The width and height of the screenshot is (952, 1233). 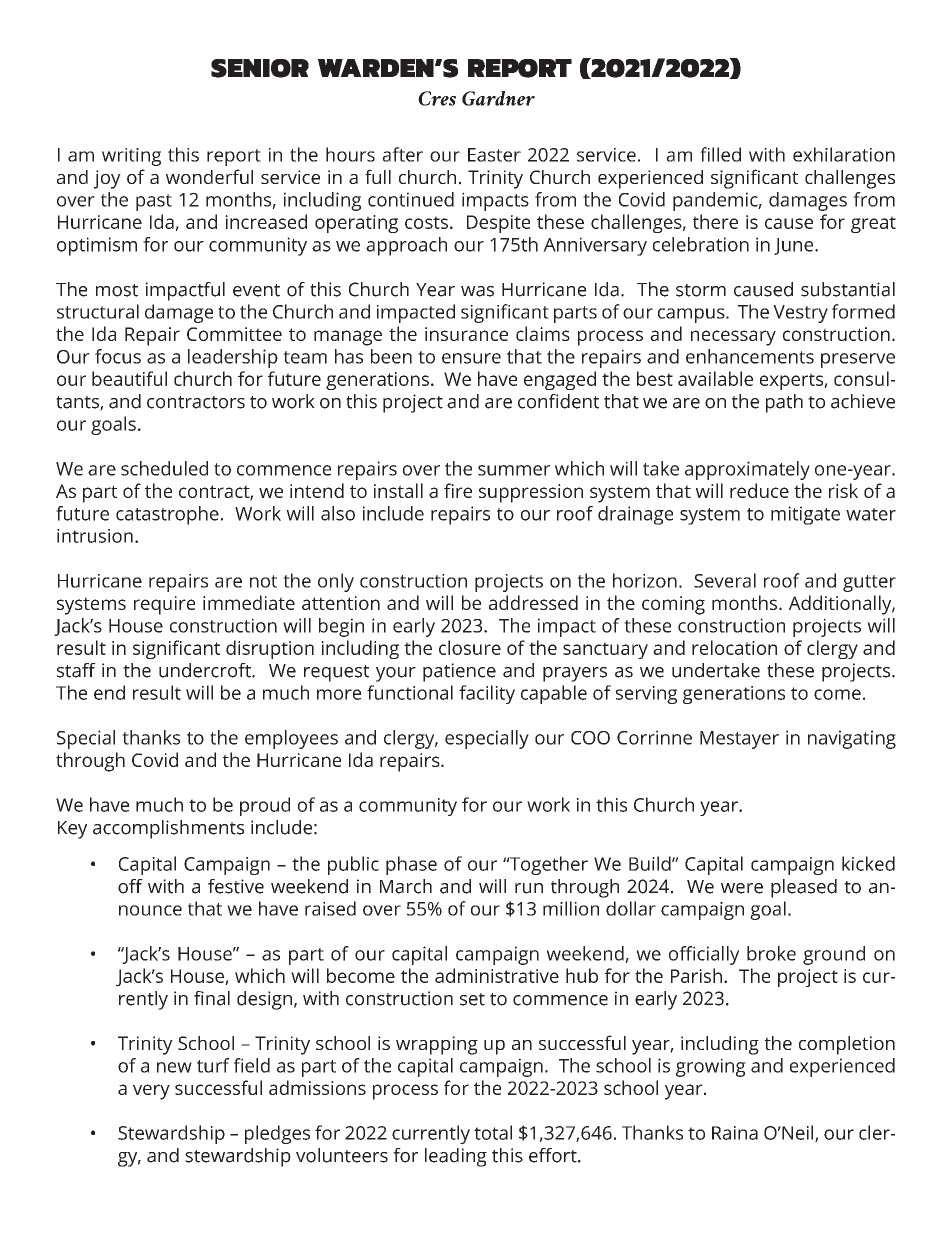 What do you see at coordinates (514, 470) in the screenshot?
I see `summer` at bounding box center [514, 470].
